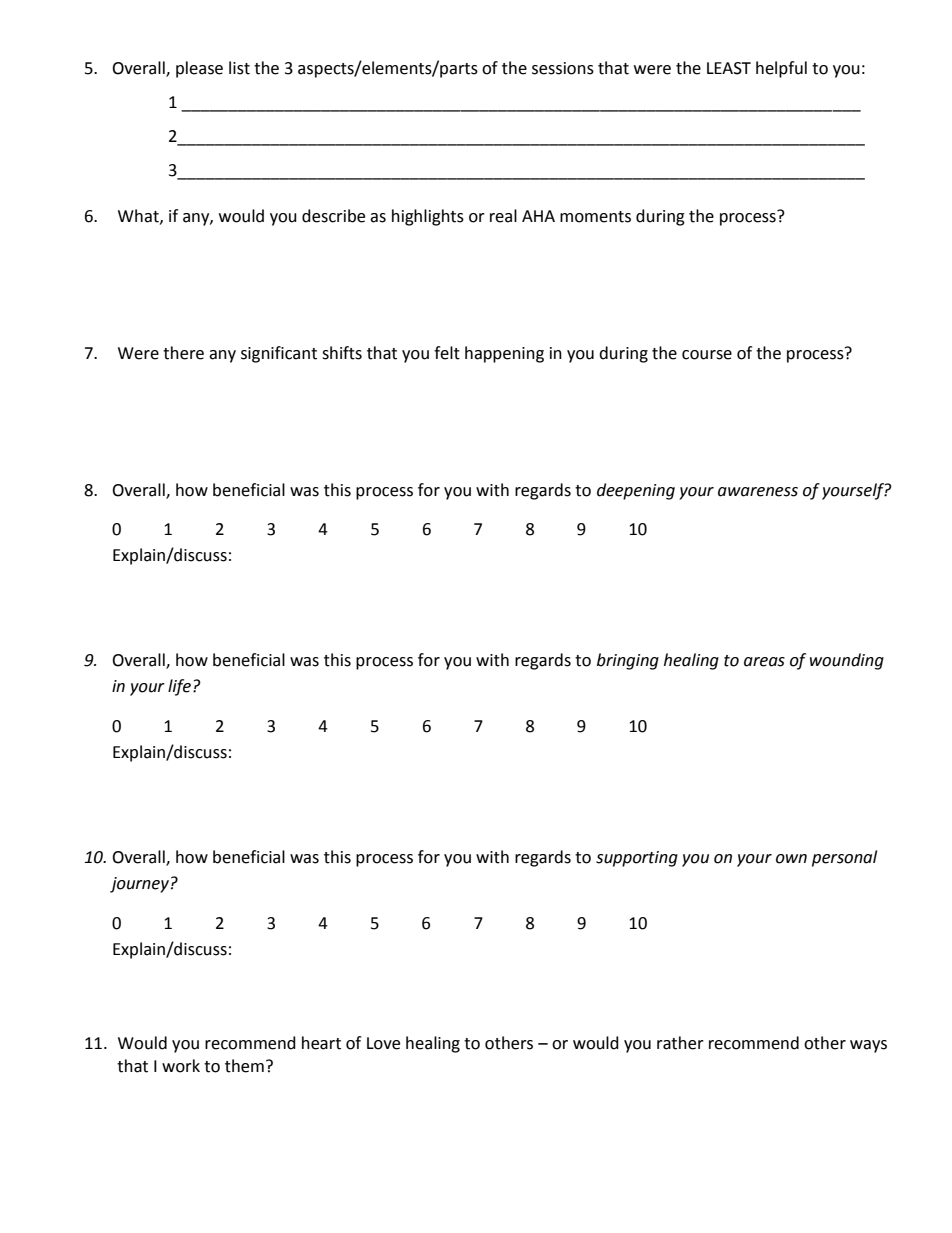 The image size is (952, 1233). I want to click on there, so click(183, 353).
